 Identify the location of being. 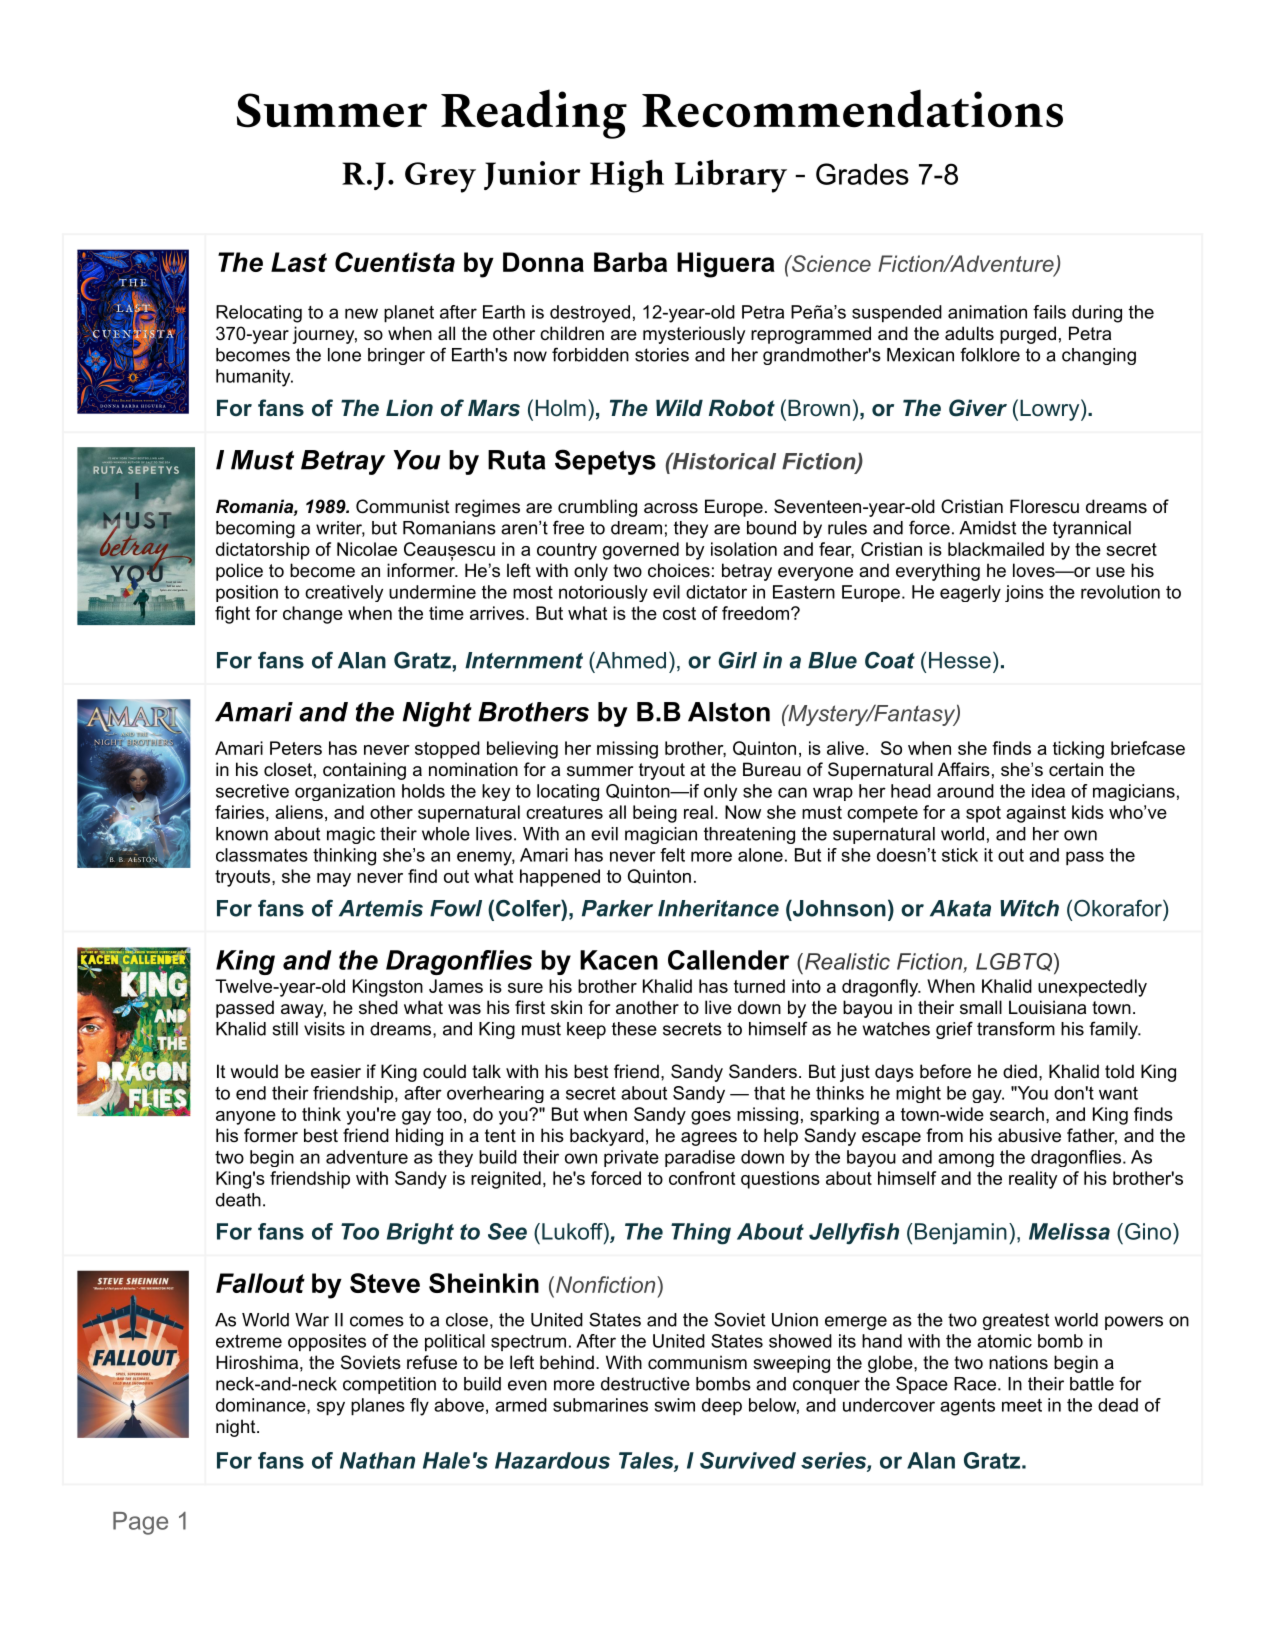
(655, 814).
